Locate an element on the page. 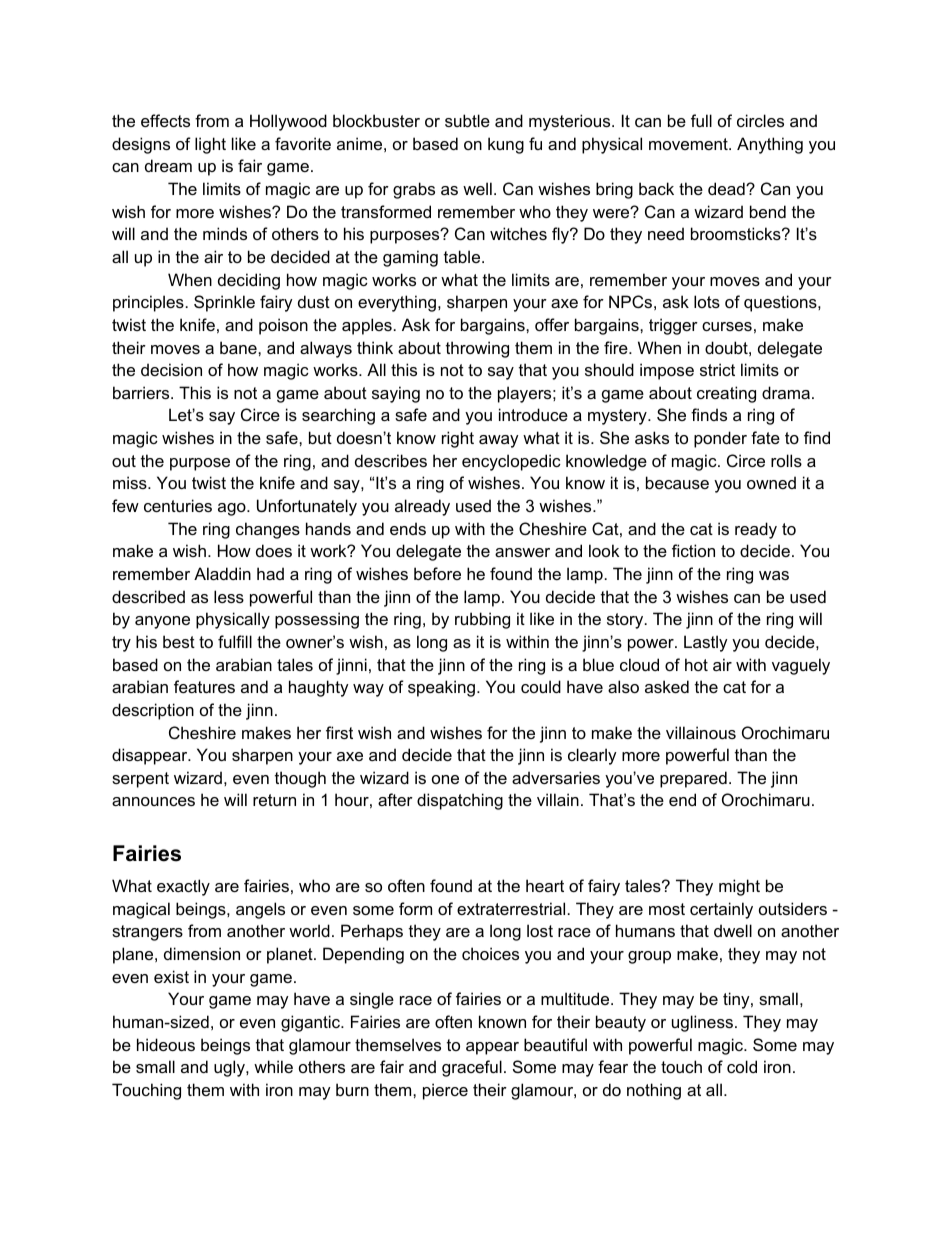  announces is located at coordinates (153, 801).
